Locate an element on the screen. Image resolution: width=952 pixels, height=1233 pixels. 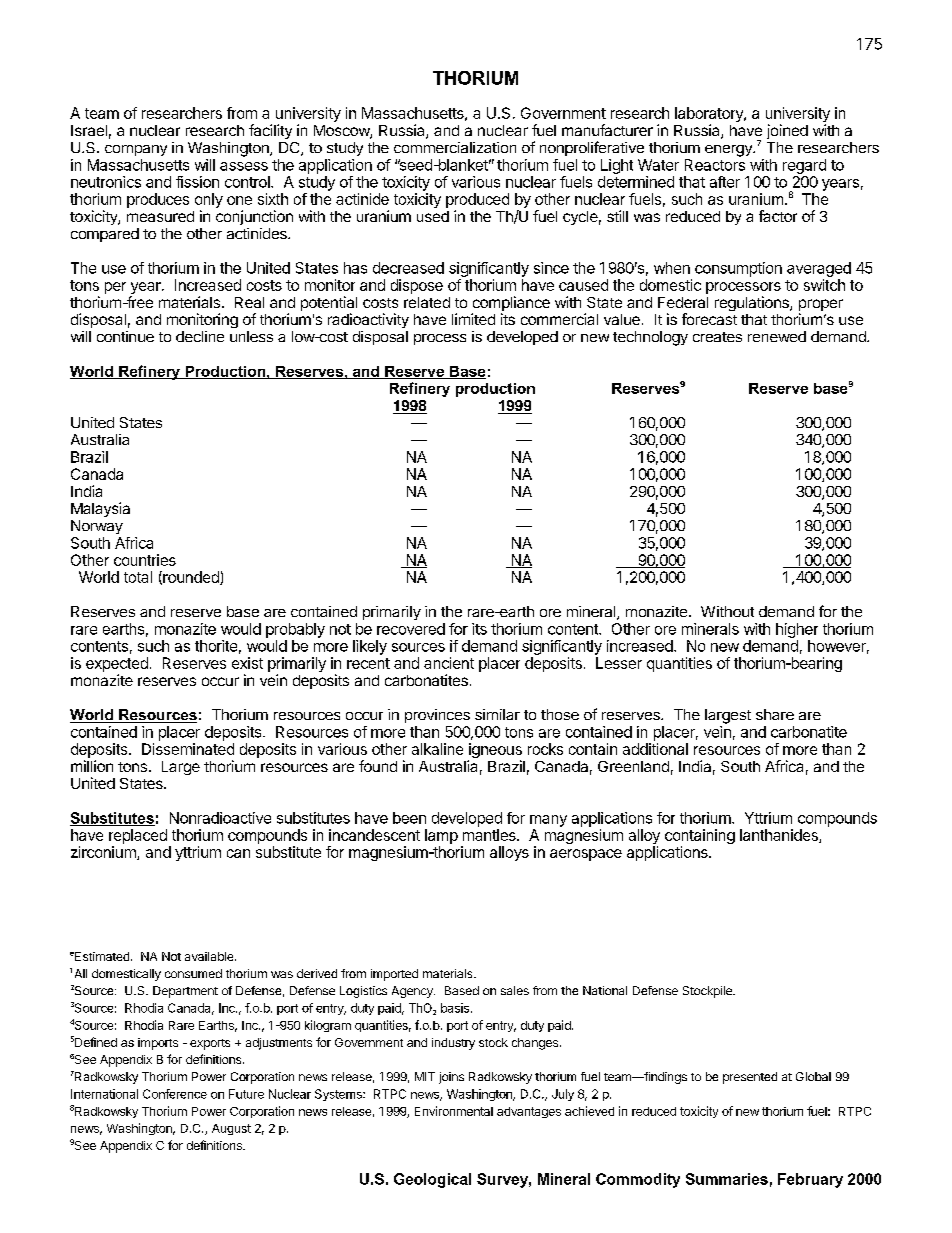
higher is located at coordinates (797, 630).
